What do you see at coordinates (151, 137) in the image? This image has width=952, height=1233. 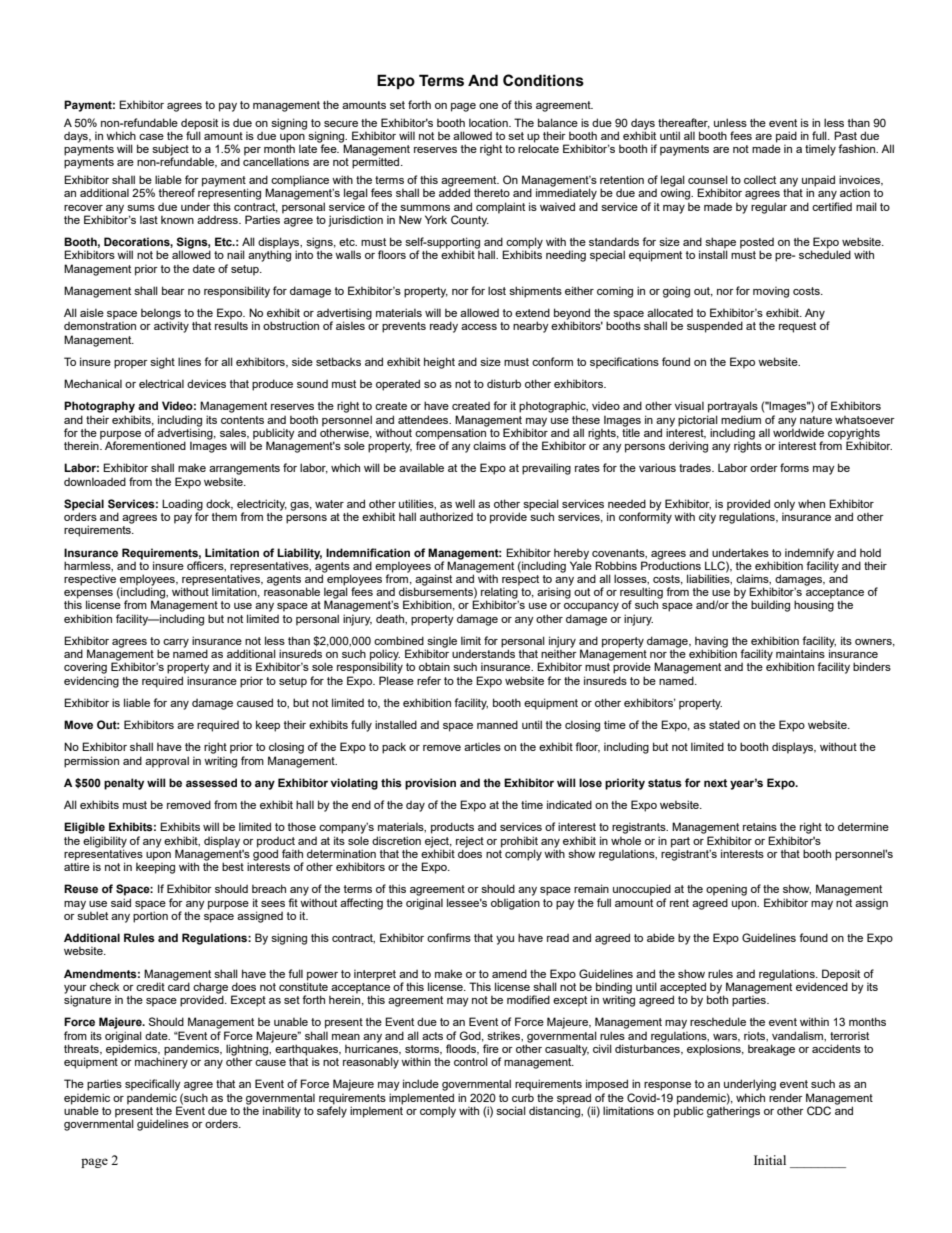 I see `case` at bounding box center [151, 137].
